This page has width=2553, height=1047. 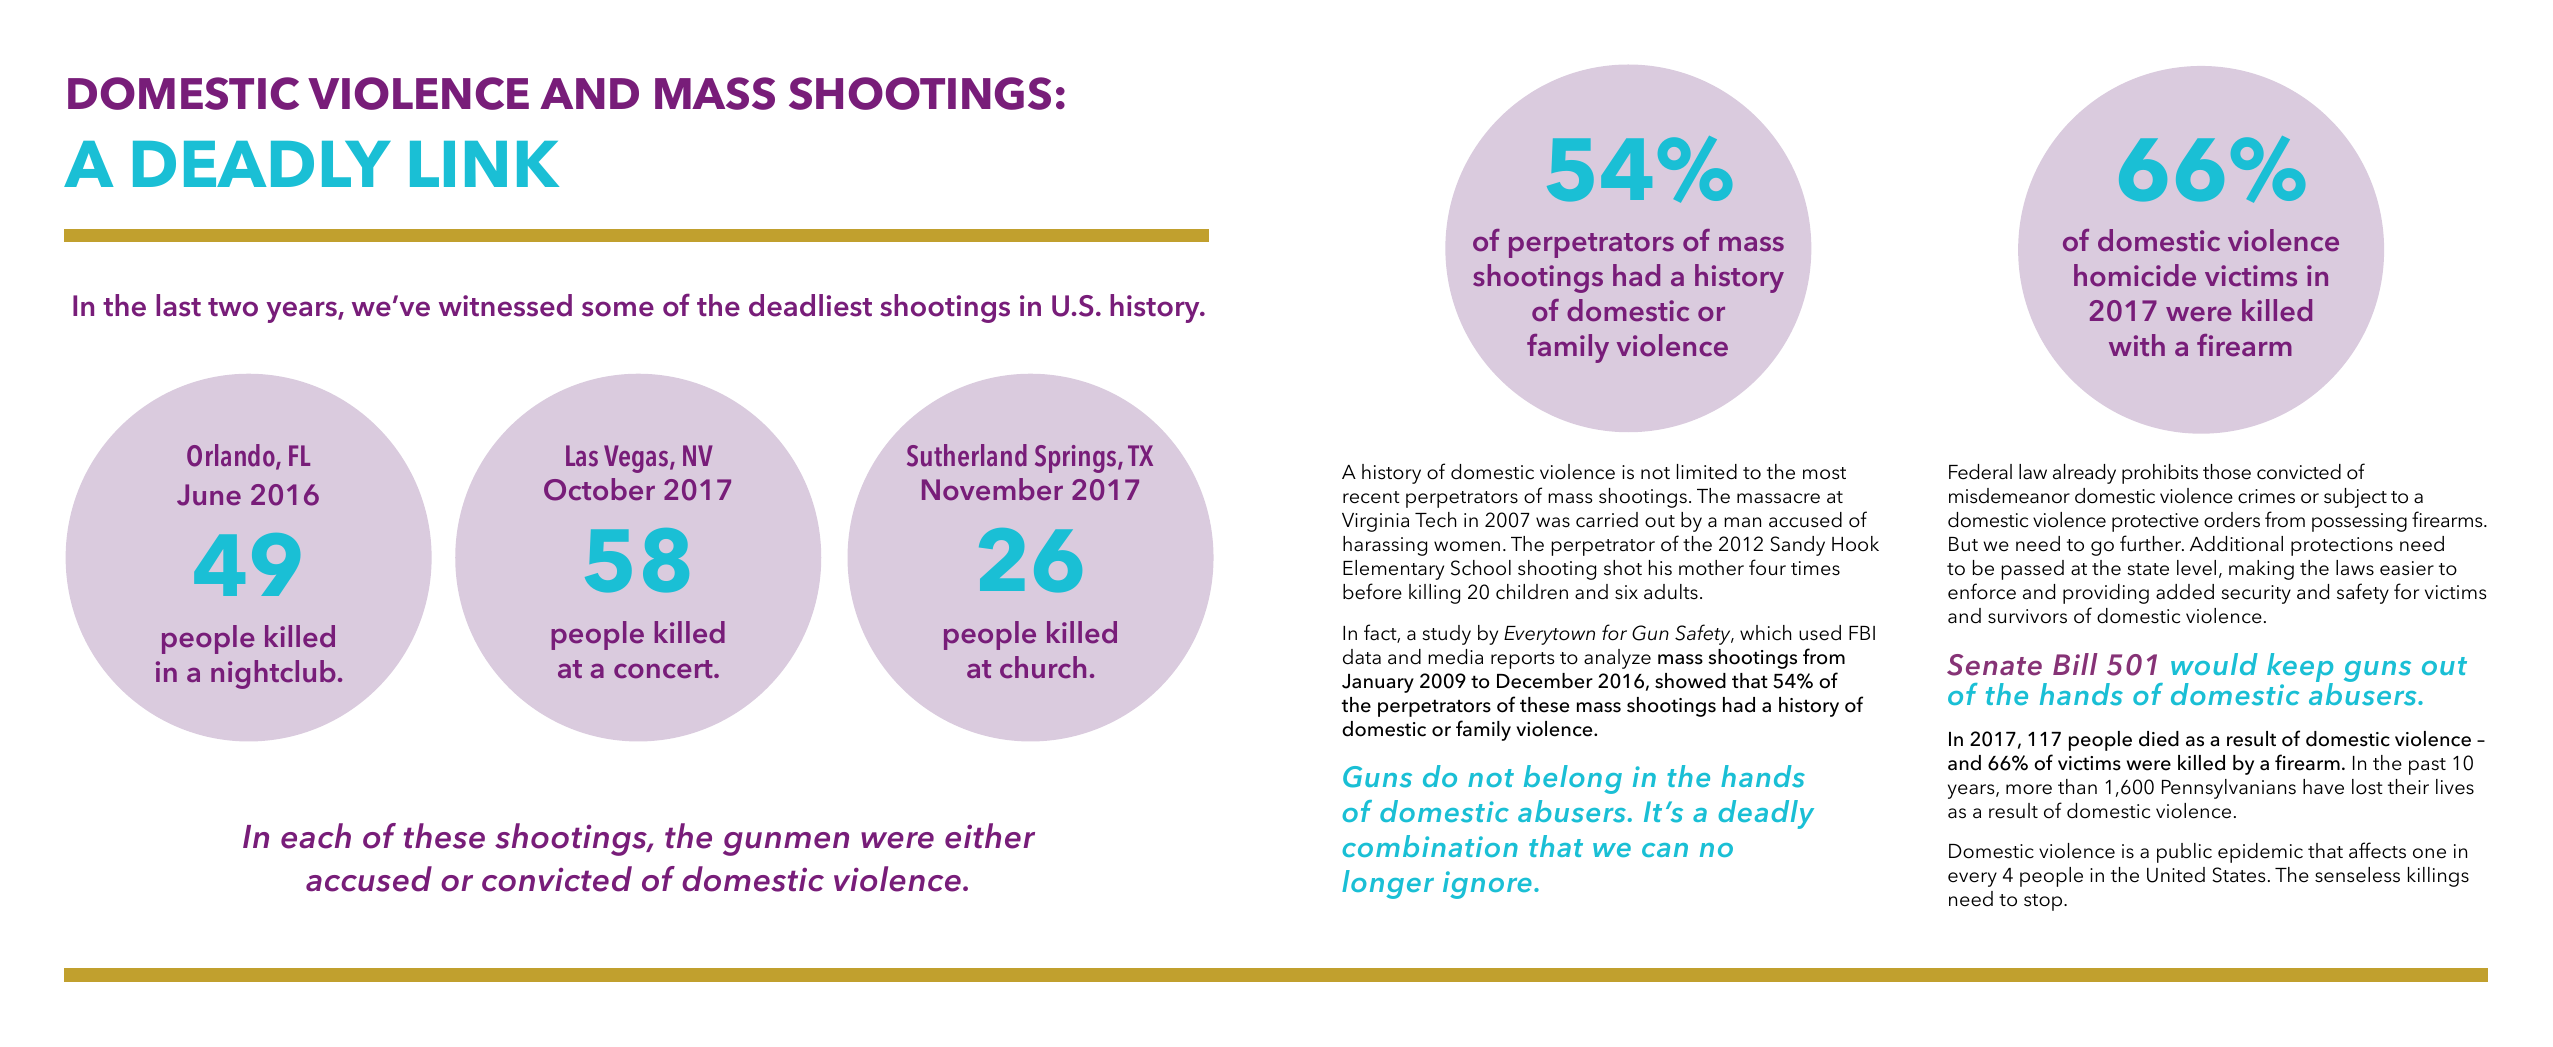 I want to click on October, so click(x=599, y=489).
